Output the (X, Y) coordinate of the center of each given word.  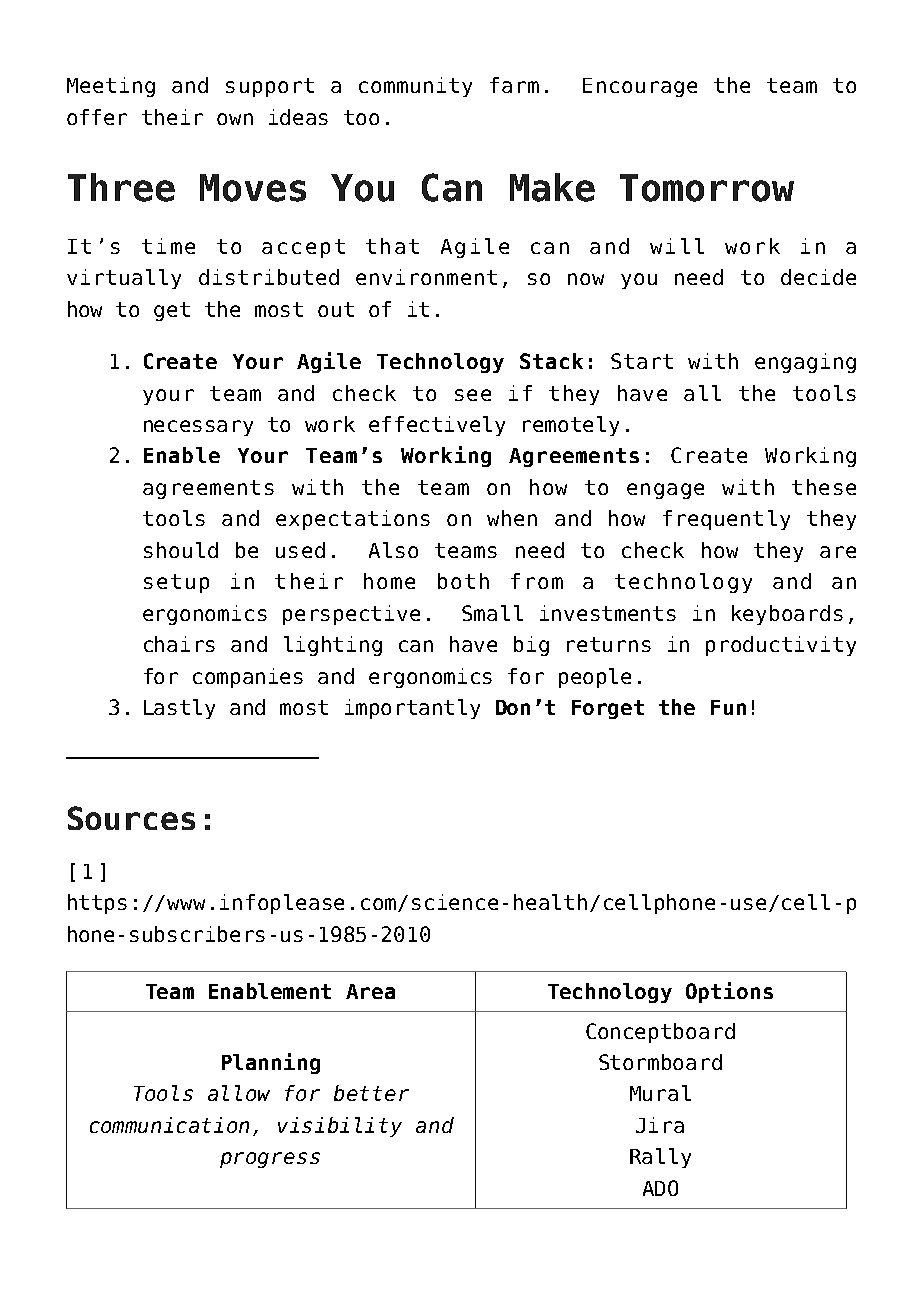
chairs (179, 644)
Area (370, 991)
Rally (660, 1158)
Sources (131, 818)
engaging (805, 363)
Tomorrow (707, 188)
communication (169, 1125)
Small (492, 613)
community (415, 87)
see (473, 395)
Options (729, 992)
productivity (781, 646)
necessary (198, 428)
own (235, 119)
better (371, 1093)
